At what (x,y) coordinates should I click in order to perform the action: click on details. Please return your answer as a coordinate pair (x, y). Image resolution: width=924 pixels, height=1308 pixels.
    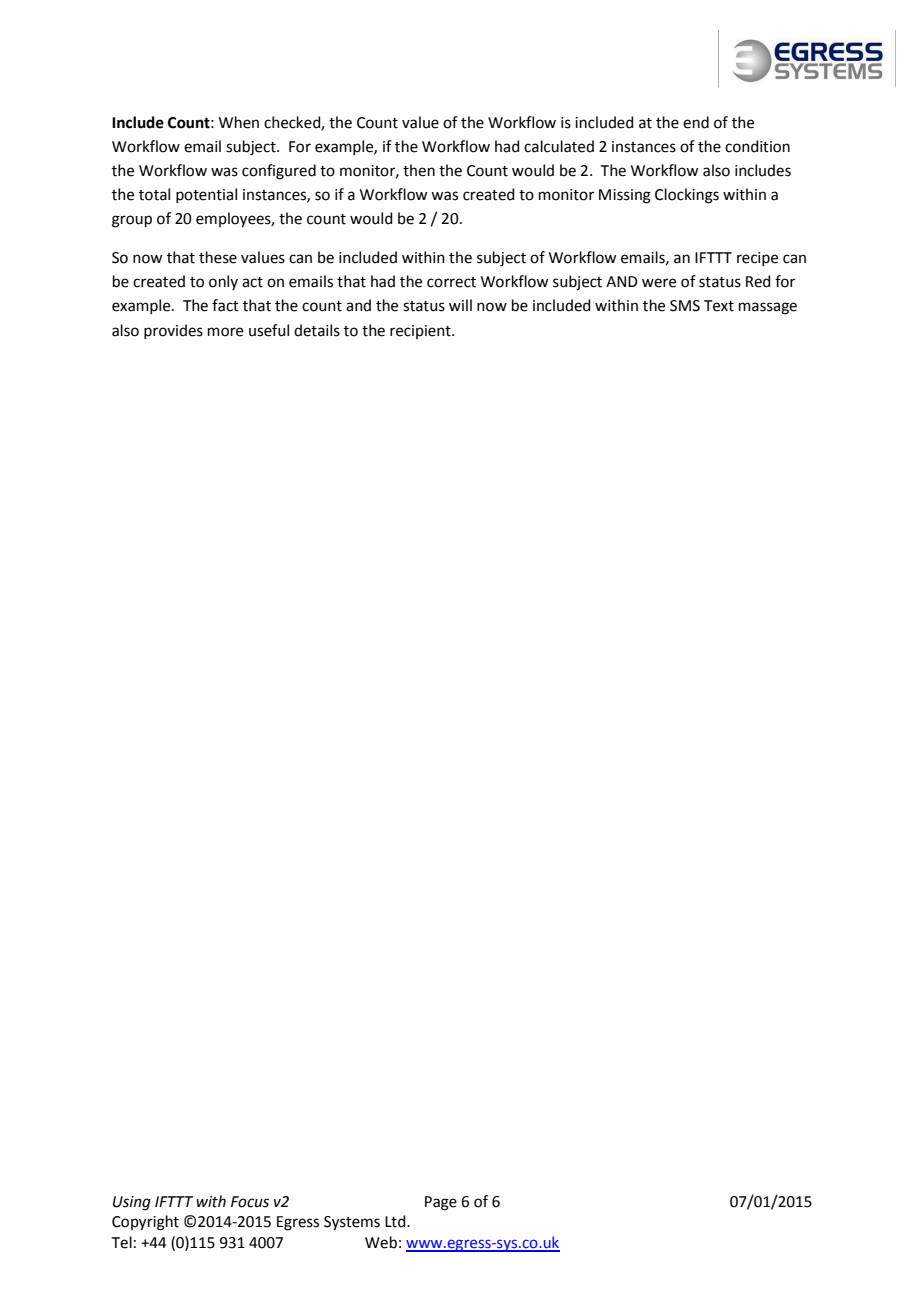
    Looking at the image, I should click on (317, 330).
